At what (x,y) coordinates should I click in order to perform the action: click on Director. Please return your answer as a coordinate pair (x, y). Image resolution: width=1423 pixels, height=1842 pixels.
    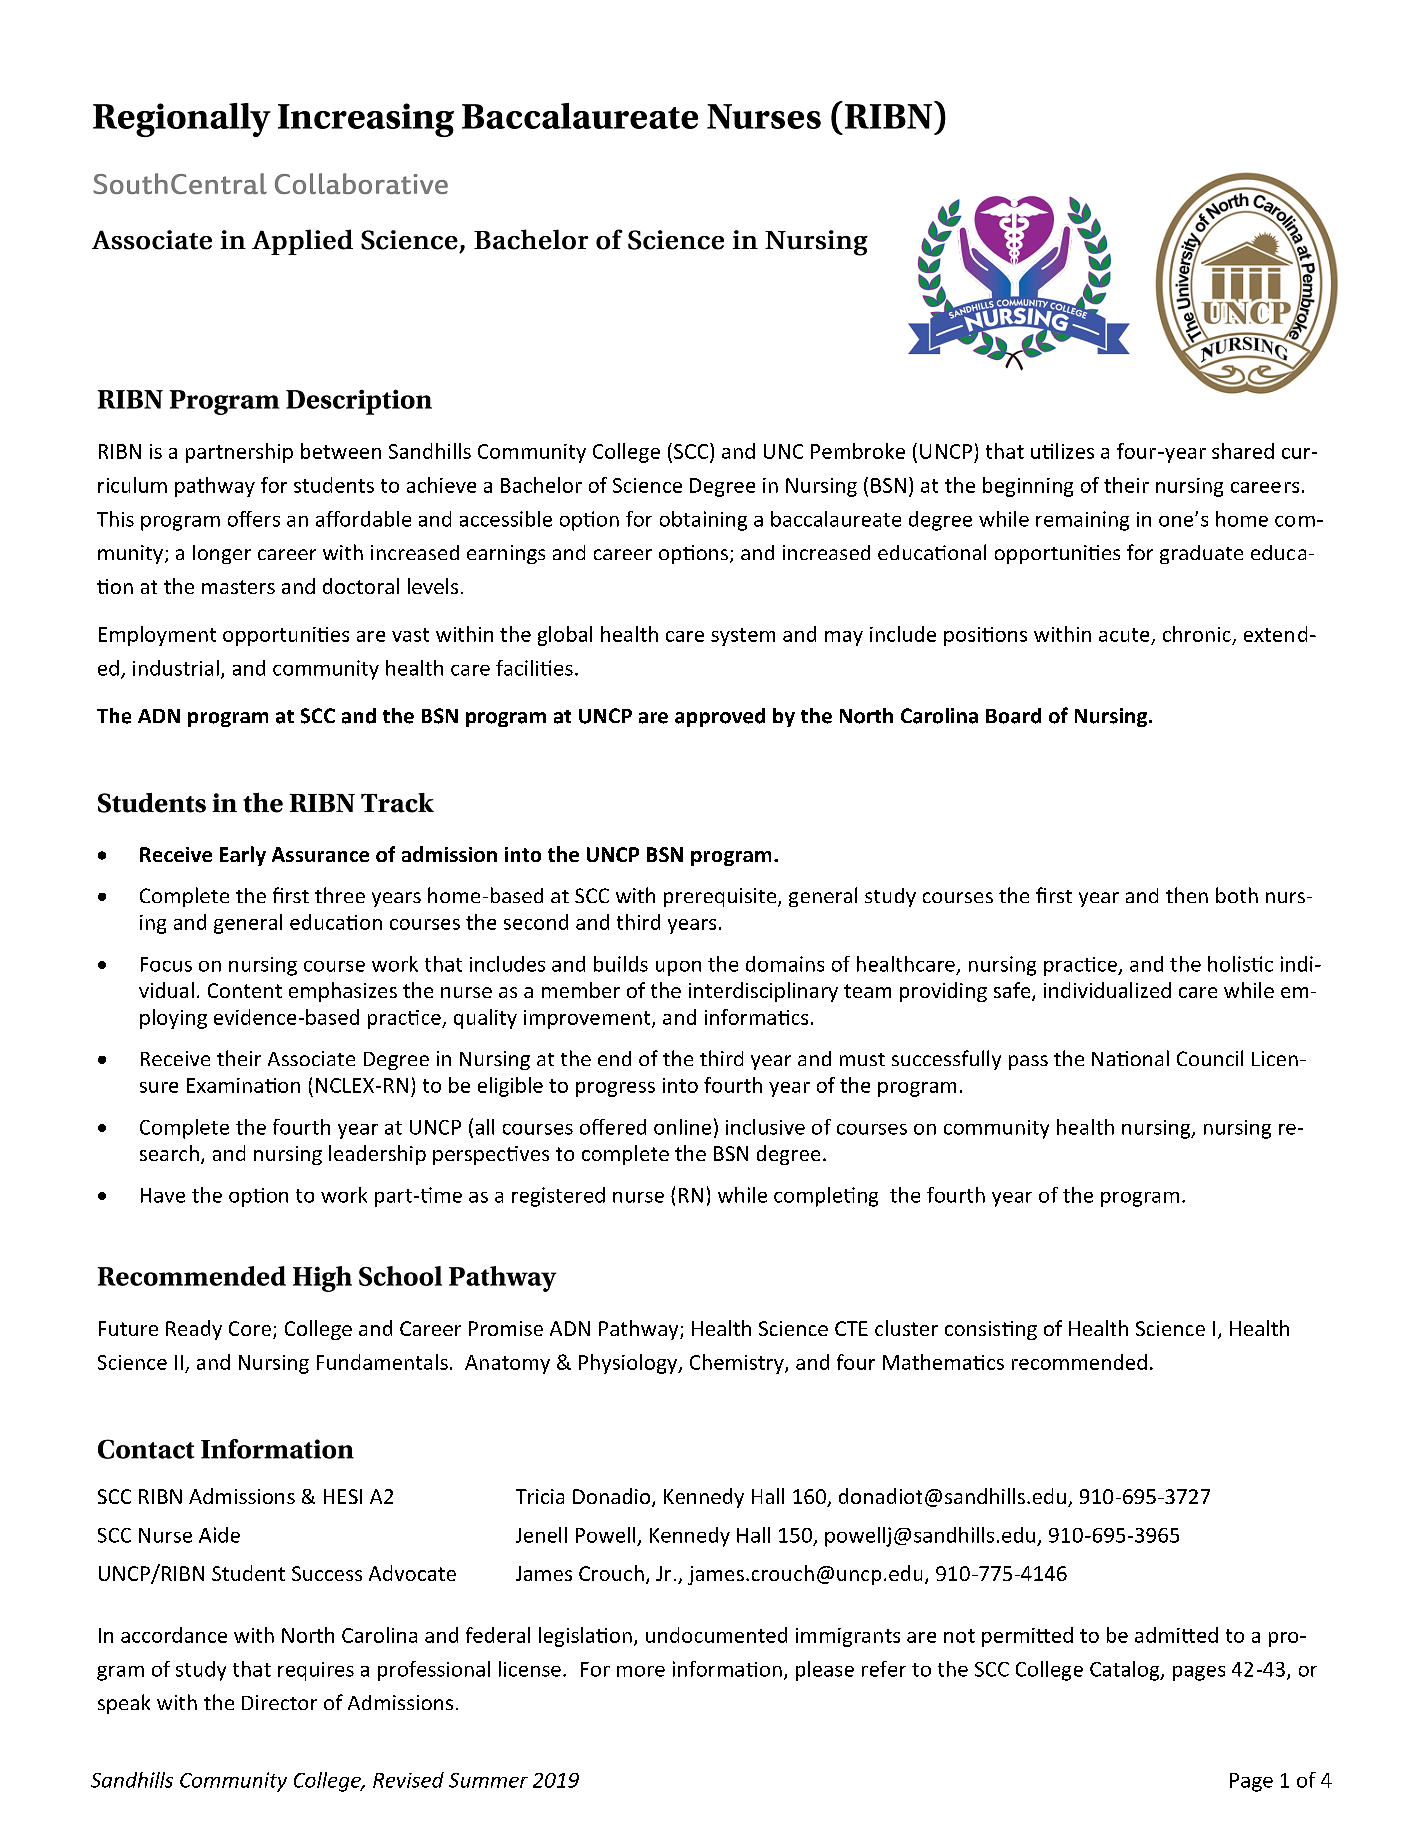
    Looking at the image, I should click on (279, 1702).
